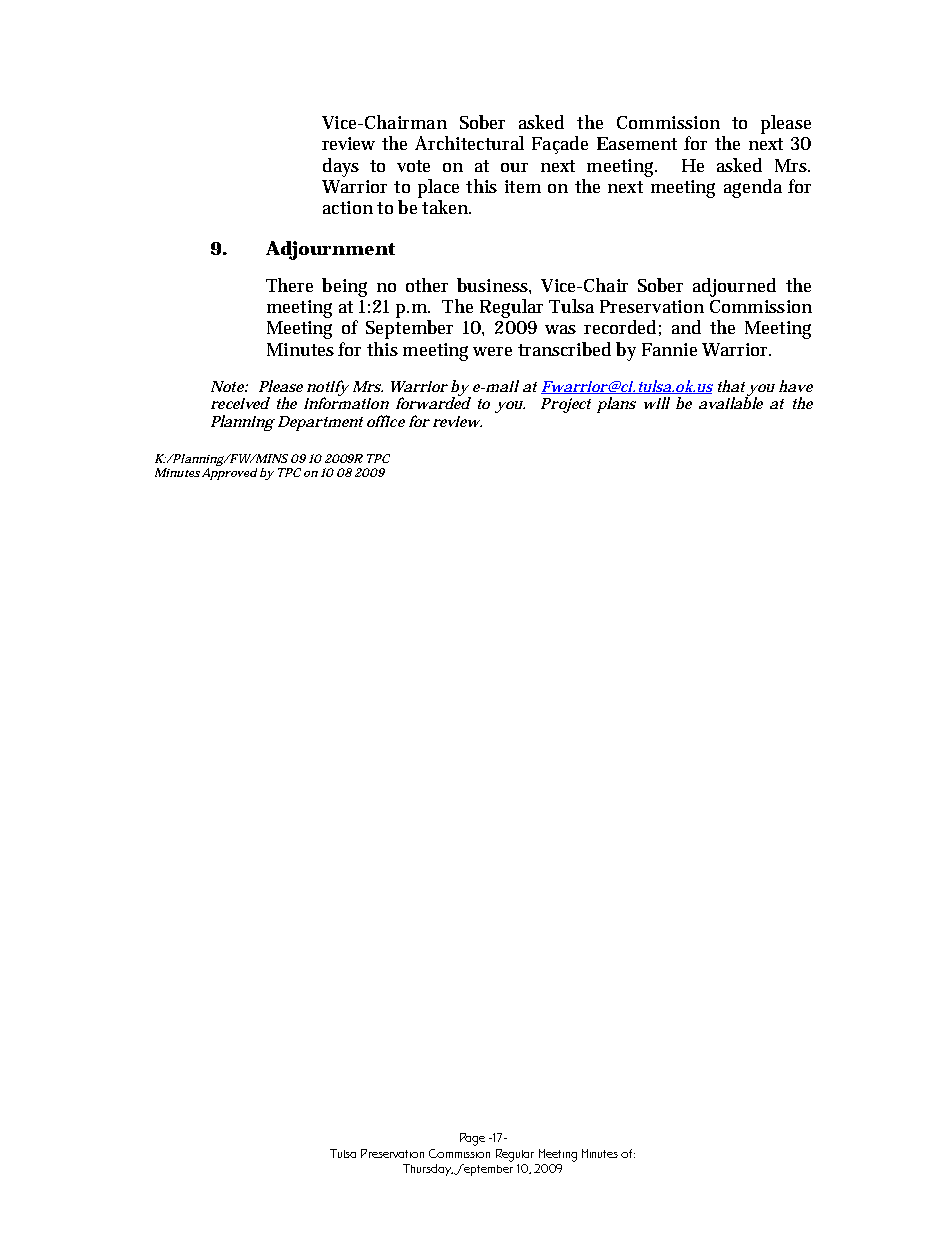 Image resolution: width=952 pixels, height=1233 pixels. Describe the element at coordinates (731, 402) in the page. I see `available` at that location.
